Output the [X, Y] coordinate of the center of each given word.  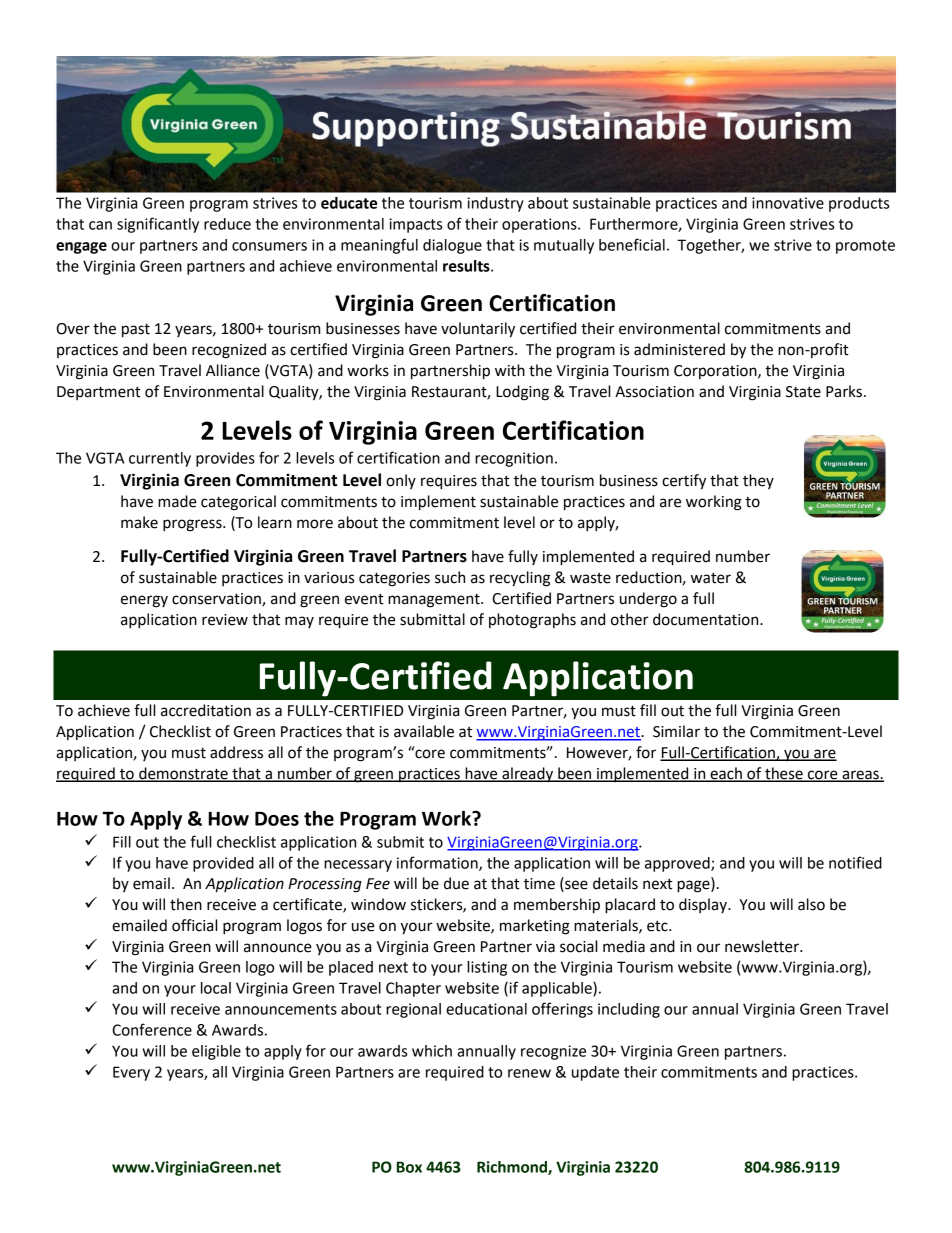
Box [409, 1167]
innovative [788, 203]
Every [131, 1073]
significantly [158, 225]
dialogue [452, 246]
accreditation [206, 710]
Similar [676, 731]
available [424, 731]
